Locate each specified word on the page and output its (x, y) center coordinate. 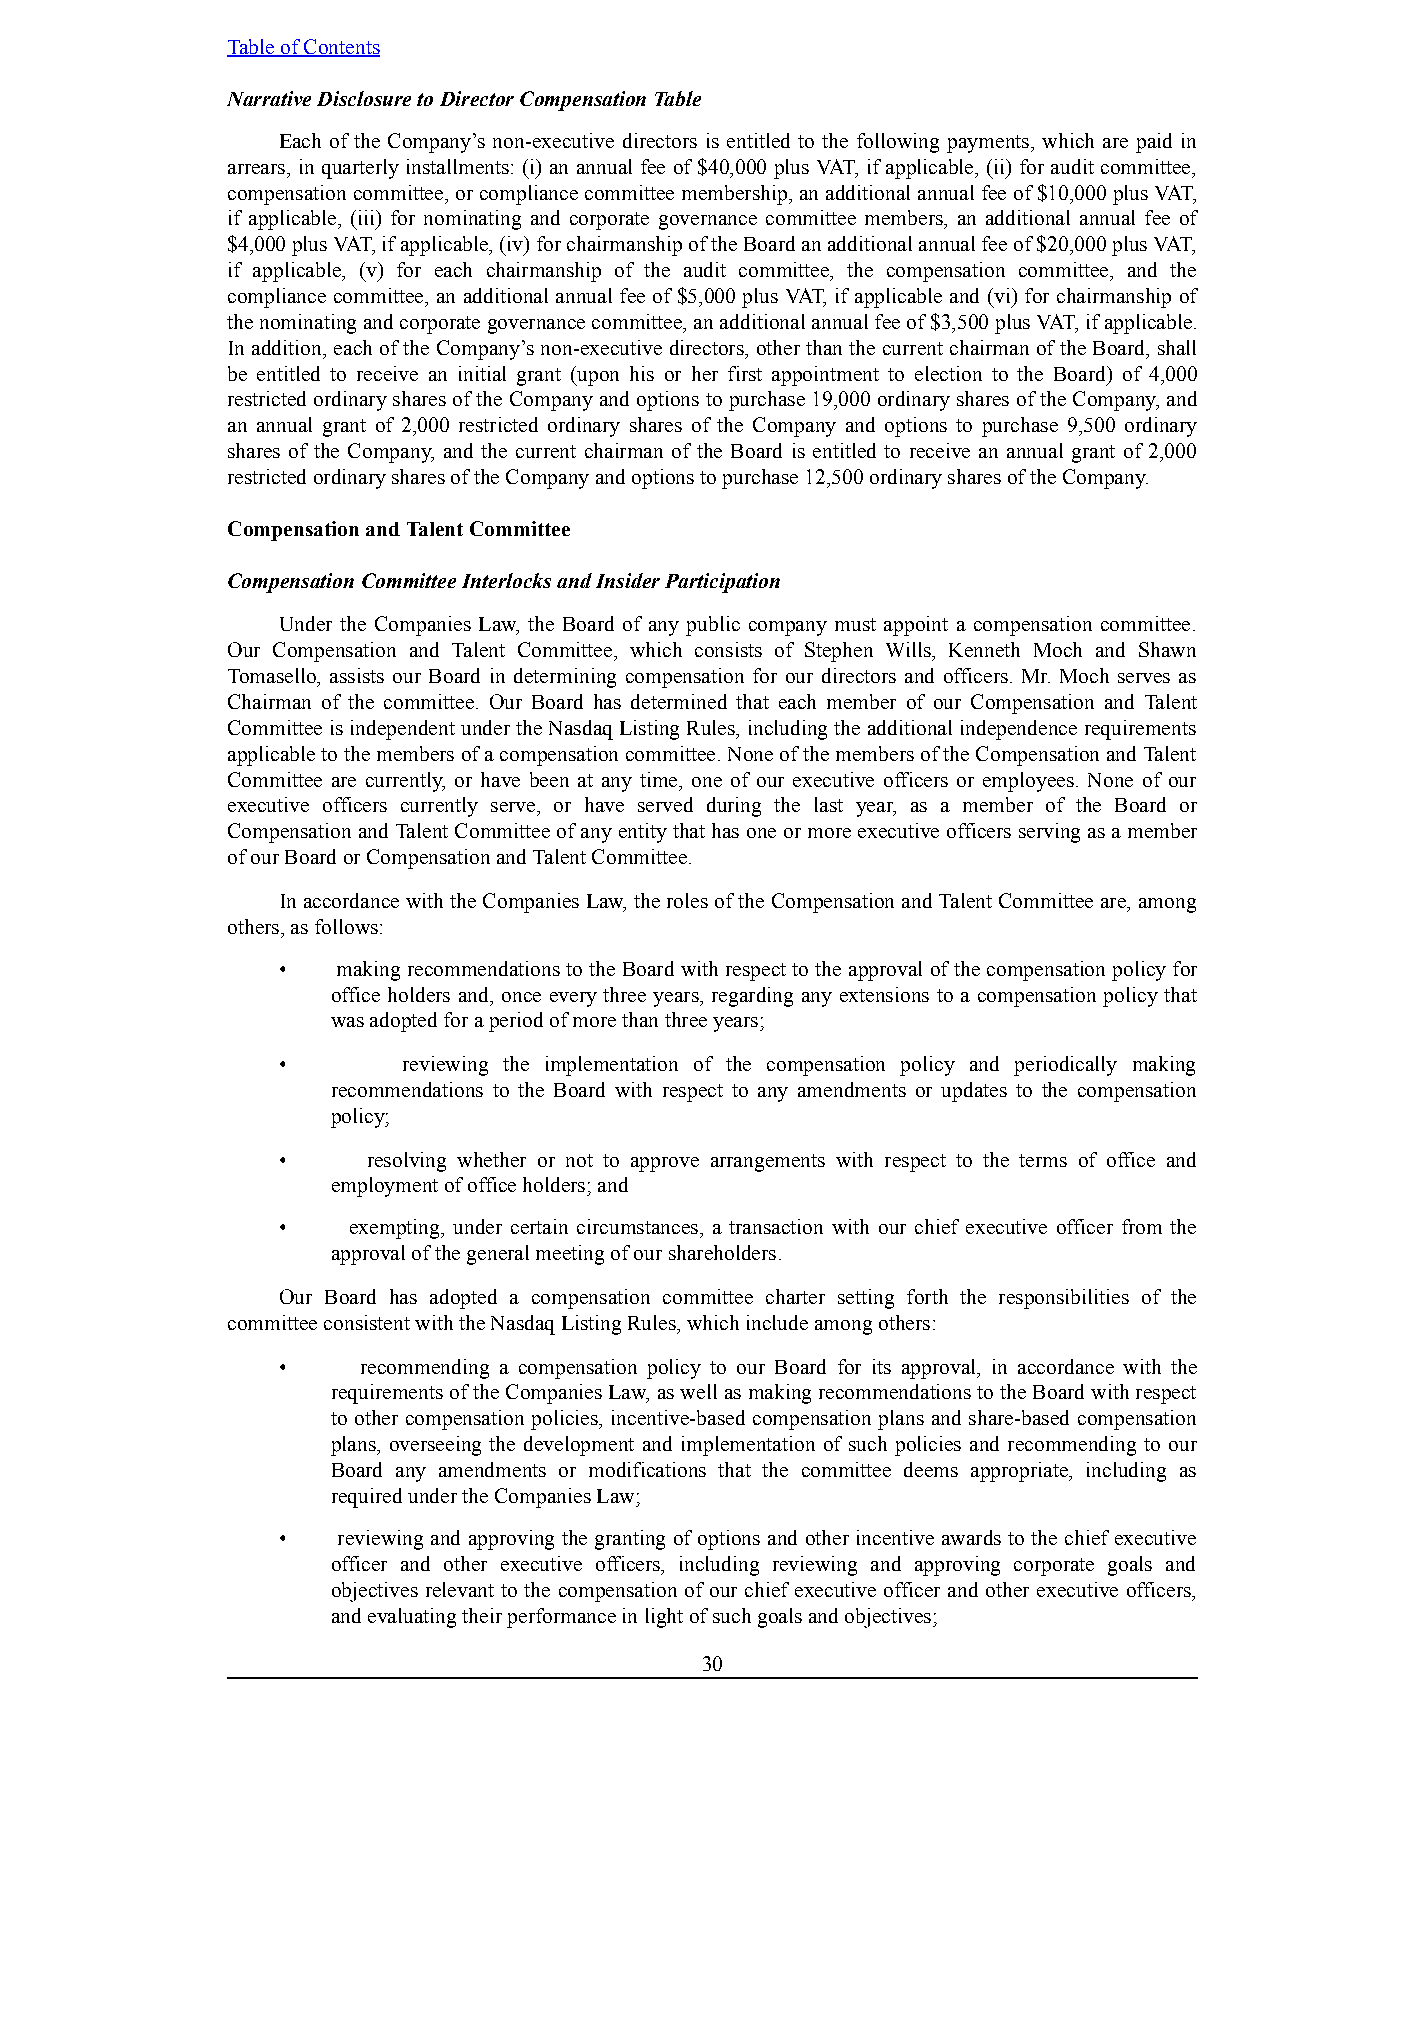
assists (357, 675)
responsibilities (1064, 1299)
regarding (752, 997)
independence (1019, 730)
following (898, 143)
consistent (367, 1322)
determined (679, 701)
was (347, 1022)
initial (482, 373)
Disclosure (364, 98)
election (948, 373)
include (777, 1322)
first (745, 373)
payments (988, 144)
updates (974, 1092)
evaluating (412, 1618)
